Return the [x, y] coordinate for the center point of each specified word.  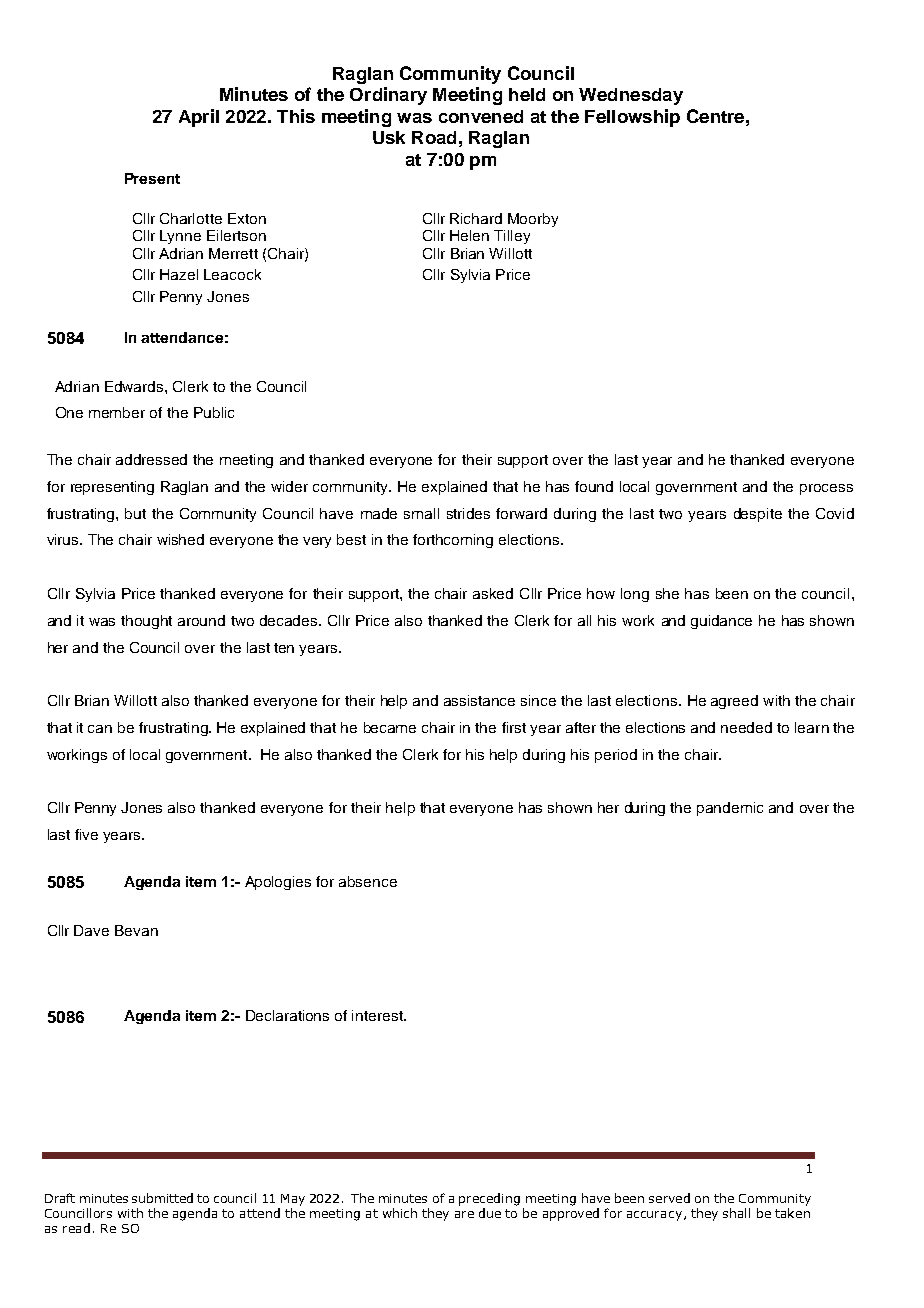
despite [758, 515]
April [199, 118]
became [390, 727]
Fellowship [632, 118]
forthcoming [453, 541]
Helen [469, 235]
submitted [162, 1198]
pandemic [730, 809]
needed [746, 727]
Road [434, 137]
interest [378, 1015]
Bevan [136, 930]
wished [180, 539]
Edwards [135, 386]
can [100, 729]
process [826, 489]
